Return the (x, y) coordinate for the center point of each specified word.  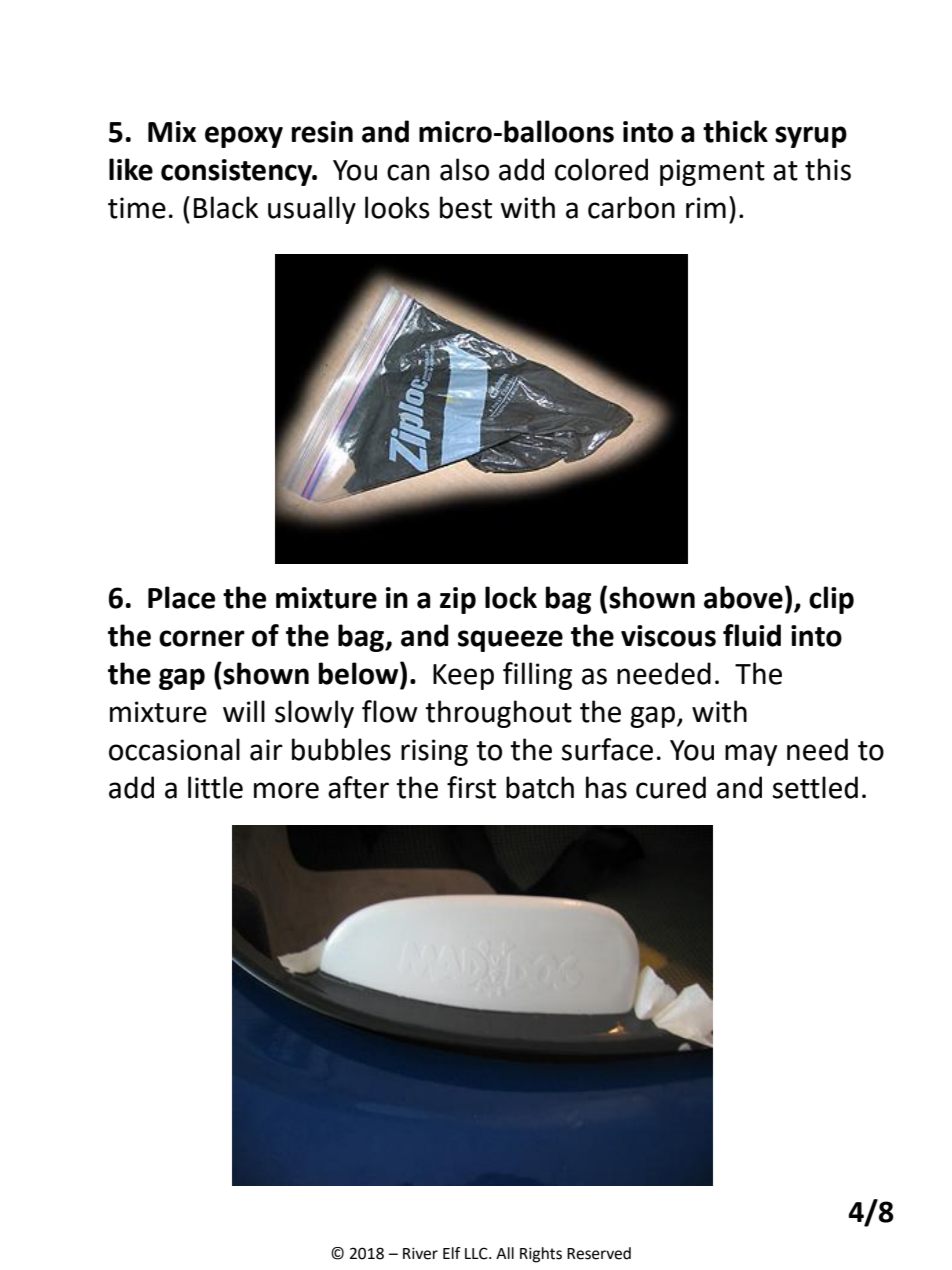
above (743, 597)
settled (815, 787)
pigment (712, 172)
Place (181, 597)
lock (511, 597)
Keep (463, 677)
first (471, 787)
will (244, 711)
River (420, 1253)
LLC (477, 1253)
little (215, 787)
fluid (752, 635)
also (464, 169)
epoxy (244, 137)
